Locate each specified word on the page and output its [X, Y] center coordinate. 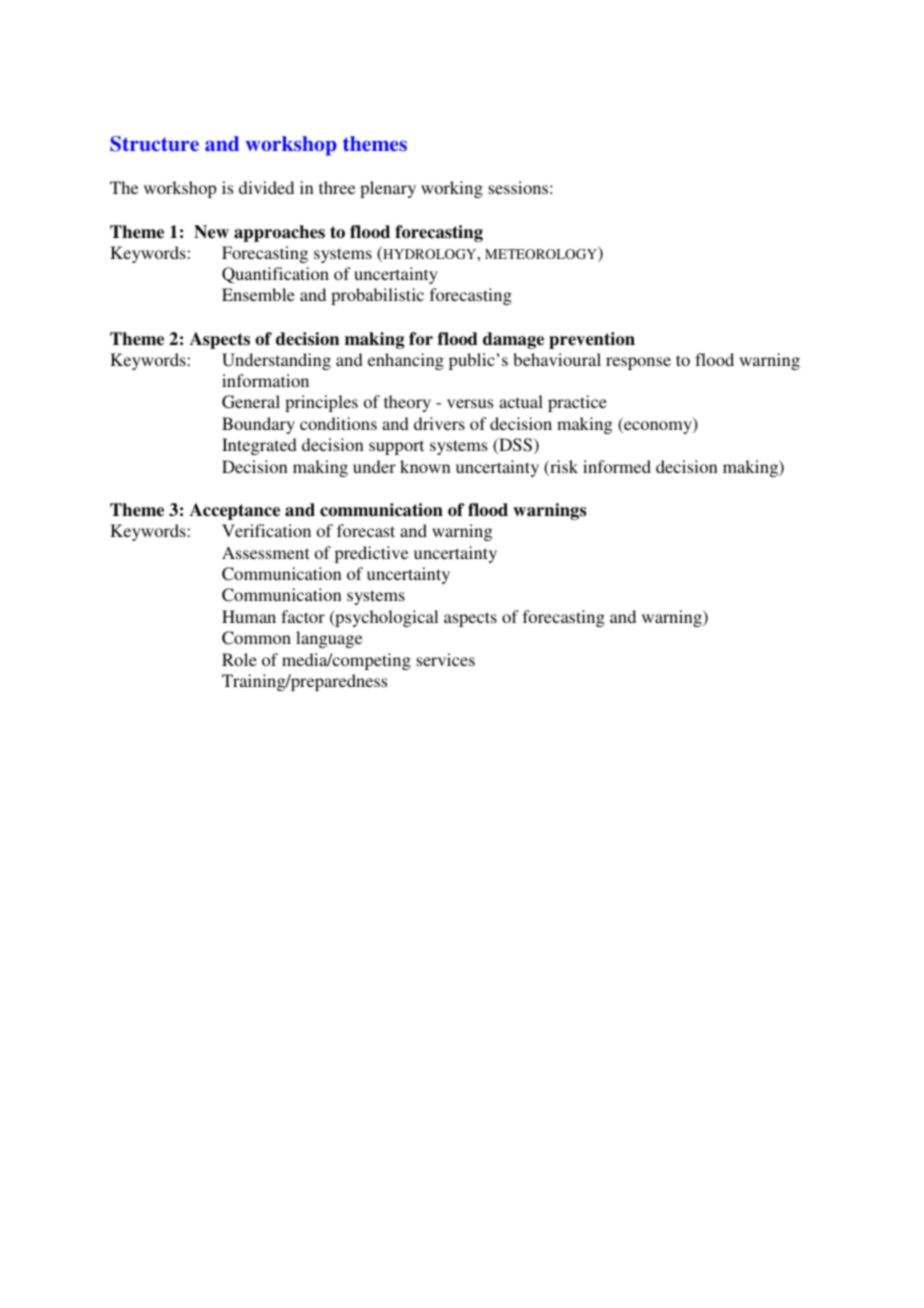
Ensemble [258, 294]
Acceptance [235, 511]
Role [239, 659]
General [251, 402]
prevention [592, 340]
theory [407, 403]
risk [563, 468]
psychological [385, 618]
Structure [154, 144]
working [452, 189]
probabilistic [377, 296]
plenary [388, 189]
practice [577, 403]
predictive [371, 554]
